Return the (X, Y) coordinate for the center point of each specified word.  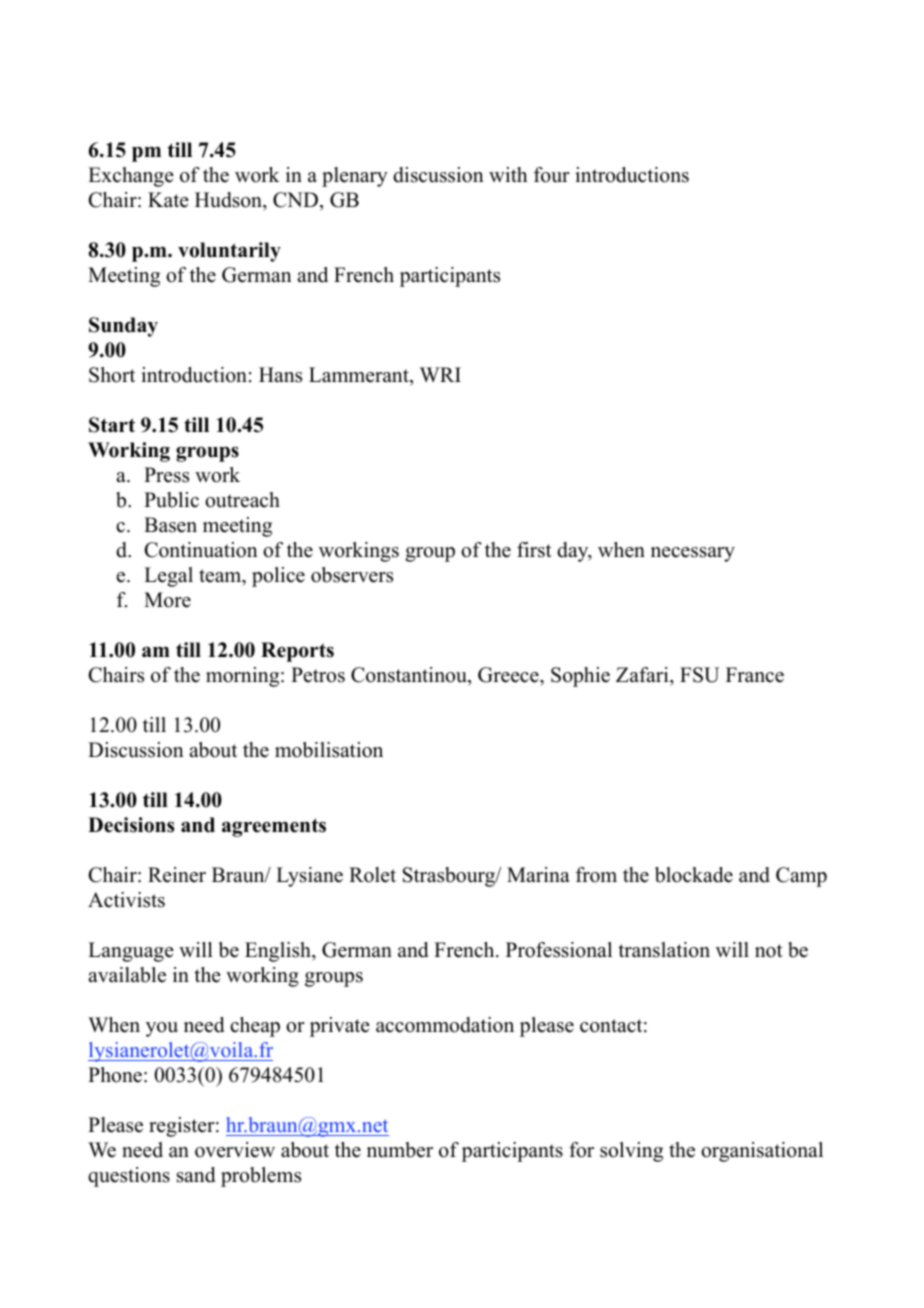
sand (196, 1175)
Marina (538, 874)
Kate (168, 200)
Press (166, 475)
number (400, 1150)
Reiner (177, 875)
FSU (699, 675)
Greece (509, 676)
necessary (693, 554)
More (167, 600)
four (552, 175)
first (534, 550)
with (508, 174)
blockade (694, 875)
